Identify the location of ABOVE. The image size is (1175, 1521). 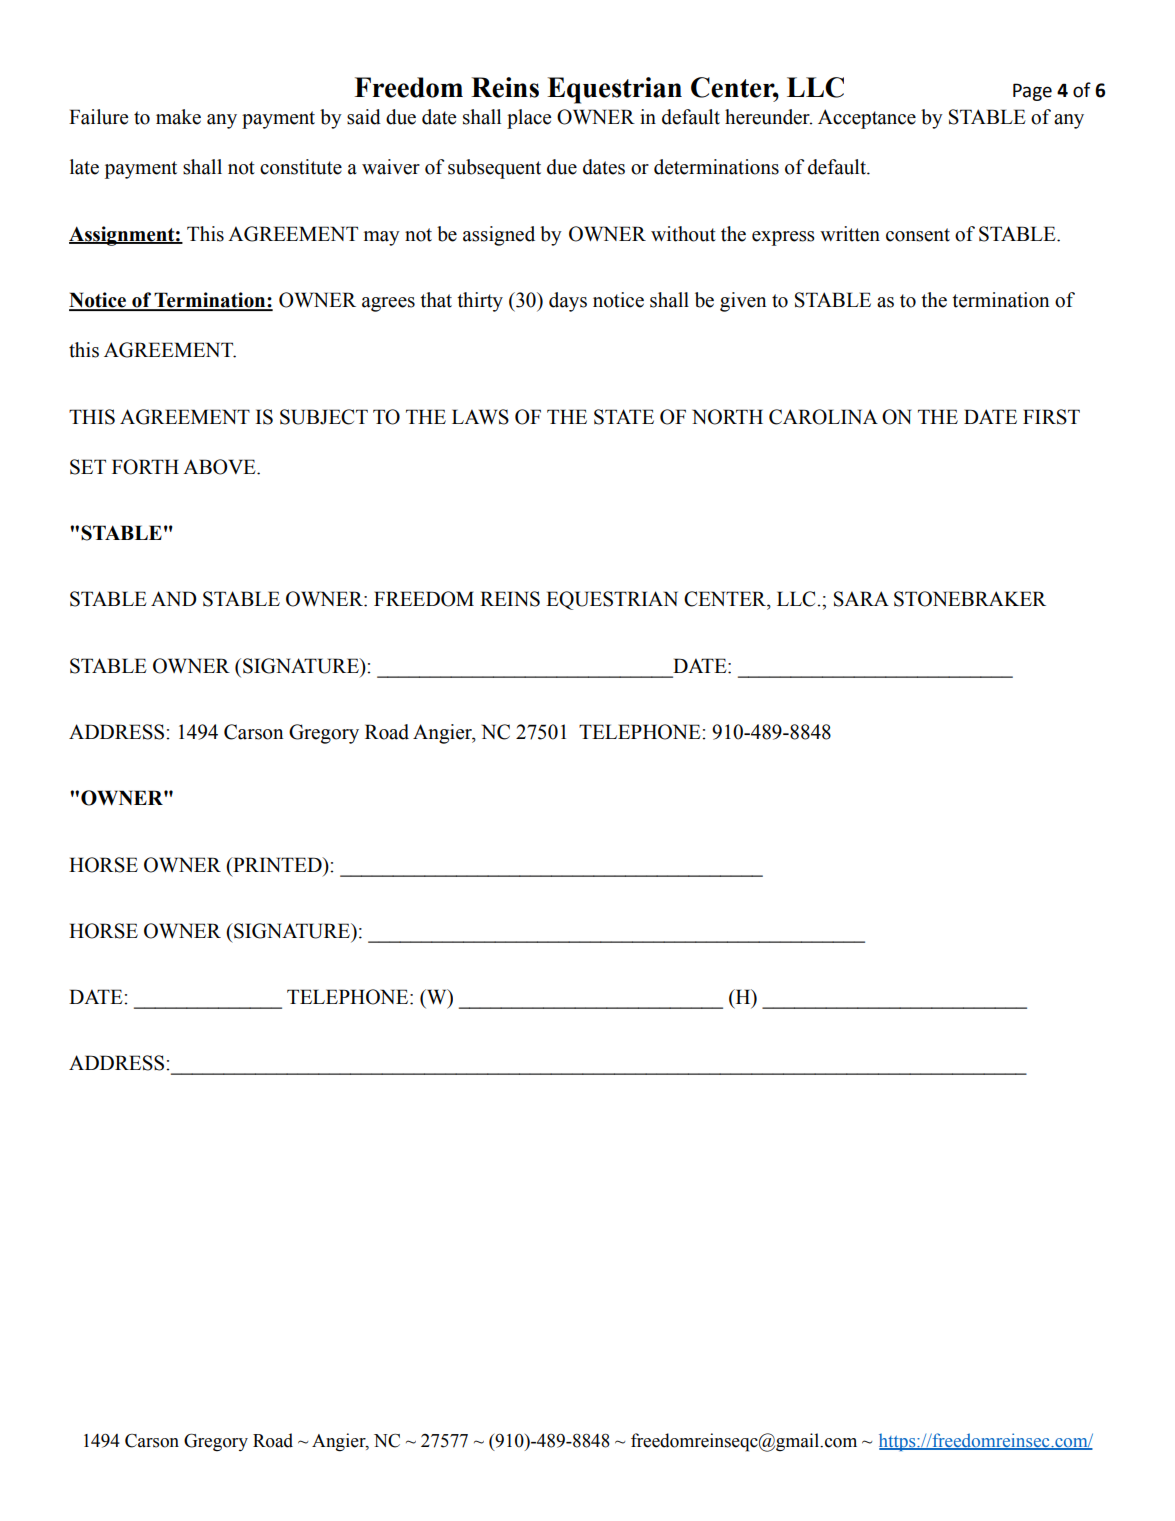
(220, 467).
